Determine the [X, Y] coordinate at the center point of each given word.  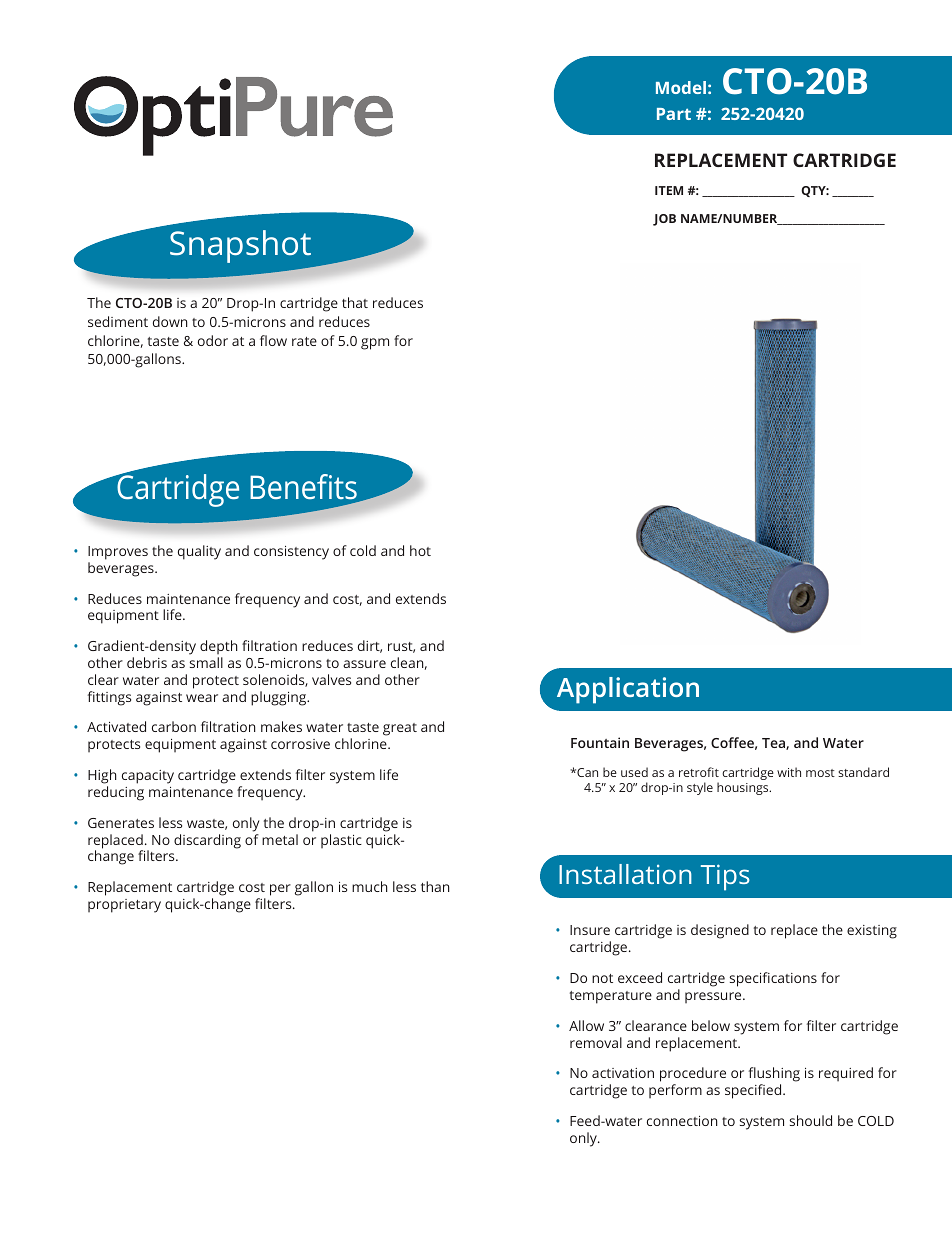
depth [219, 647]
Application [628, 690]
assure [364, 664]
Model [681, 87]
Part [674, 114]
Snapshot [240, 246]
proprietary [124, 906]
